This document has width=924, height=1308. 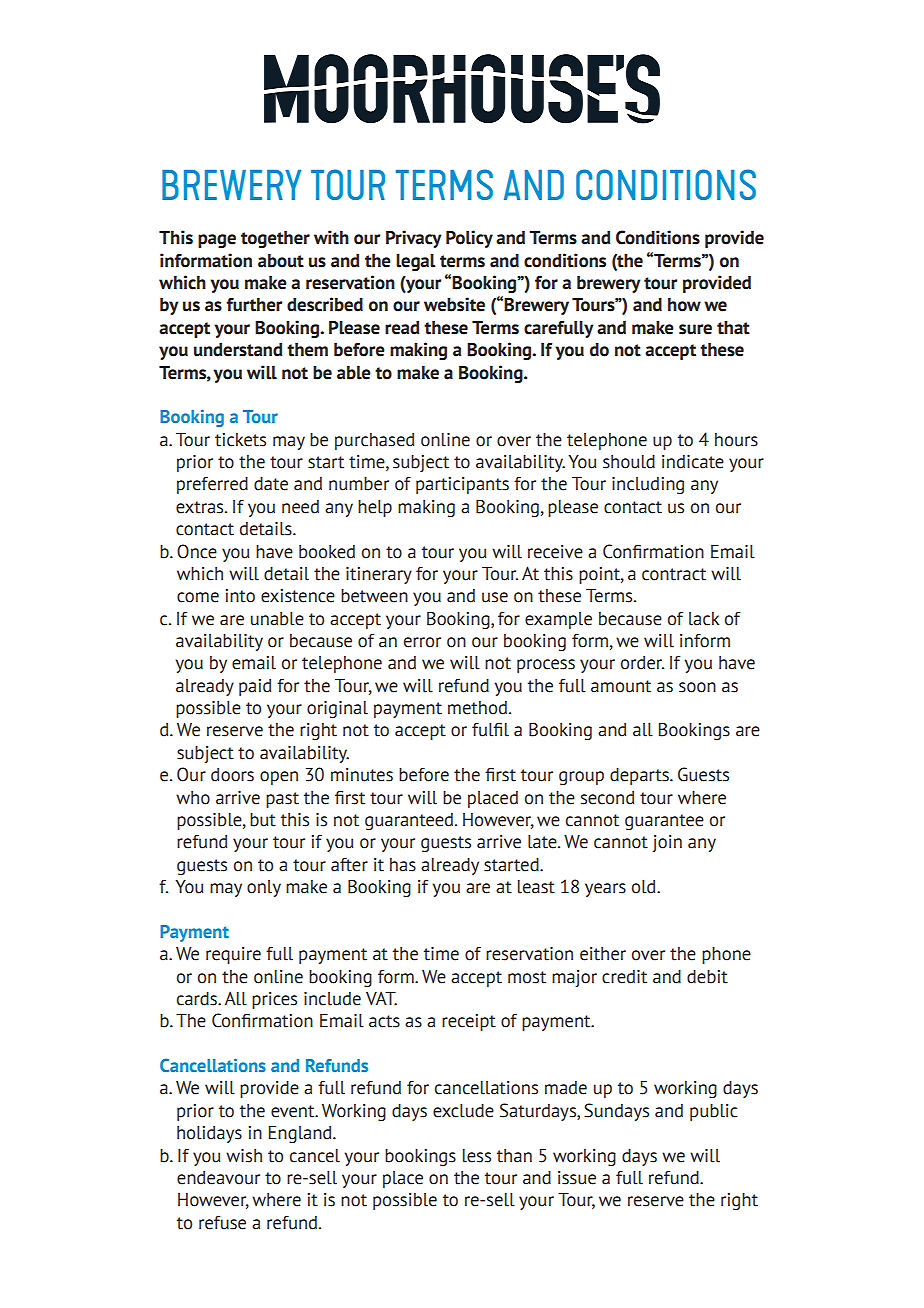 What do you see at coordinates (695, 329) in the document?
I see `sure` at bounding box center [695, 329].
